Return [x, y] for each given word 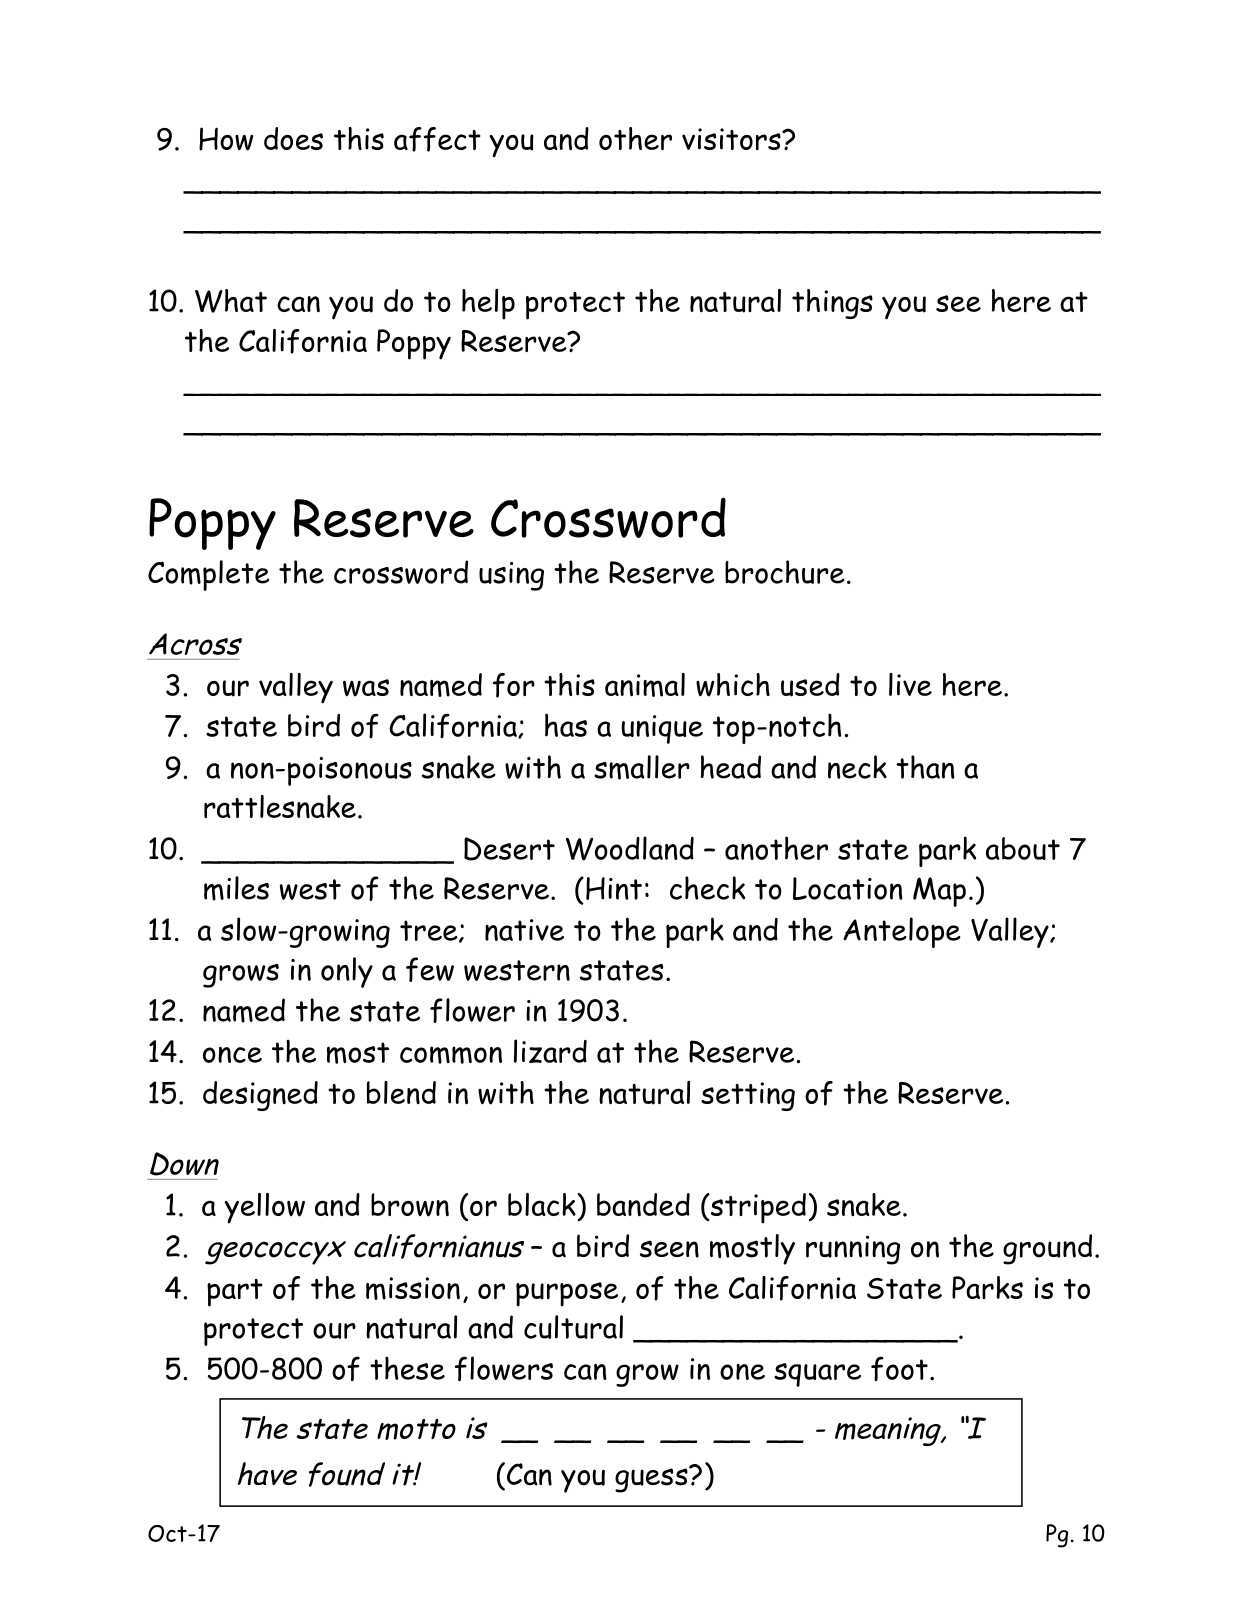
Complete [209, 575]
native [524, 930]
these [407, 1368]
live [910, 684]
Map [939, 892]
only [347, 972]
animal [645, 685]
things [832, 304]
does [293, 138]
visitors [732, 139]
